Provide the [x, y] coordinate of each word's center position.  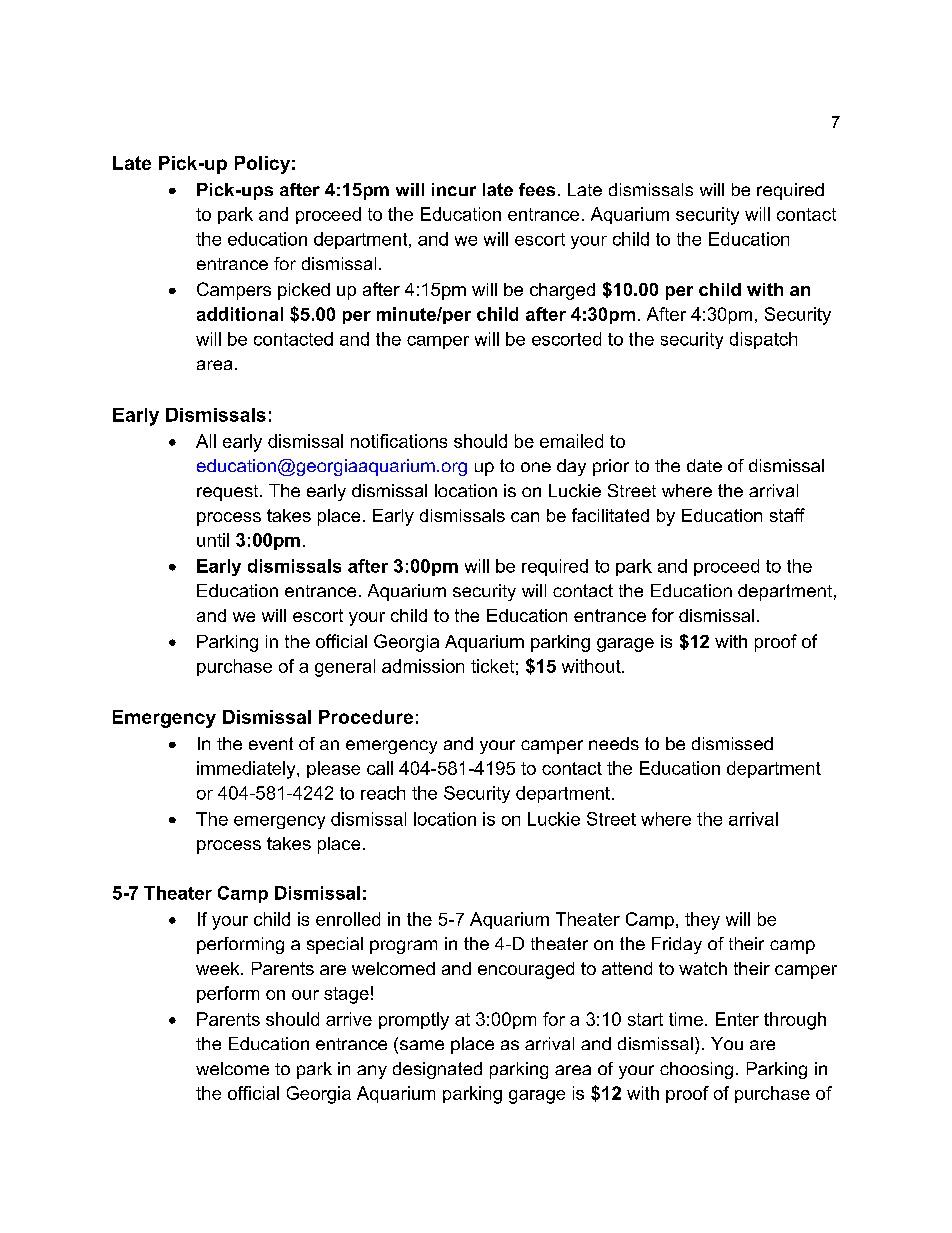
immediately [247, 770]
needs [614, 743]
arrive [349, 1019]
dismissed [732, 743]
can [525, 517]
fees [537, 189]
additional [240, 314]
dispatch [763, 340]
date [704, 465]
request [229, 493]
